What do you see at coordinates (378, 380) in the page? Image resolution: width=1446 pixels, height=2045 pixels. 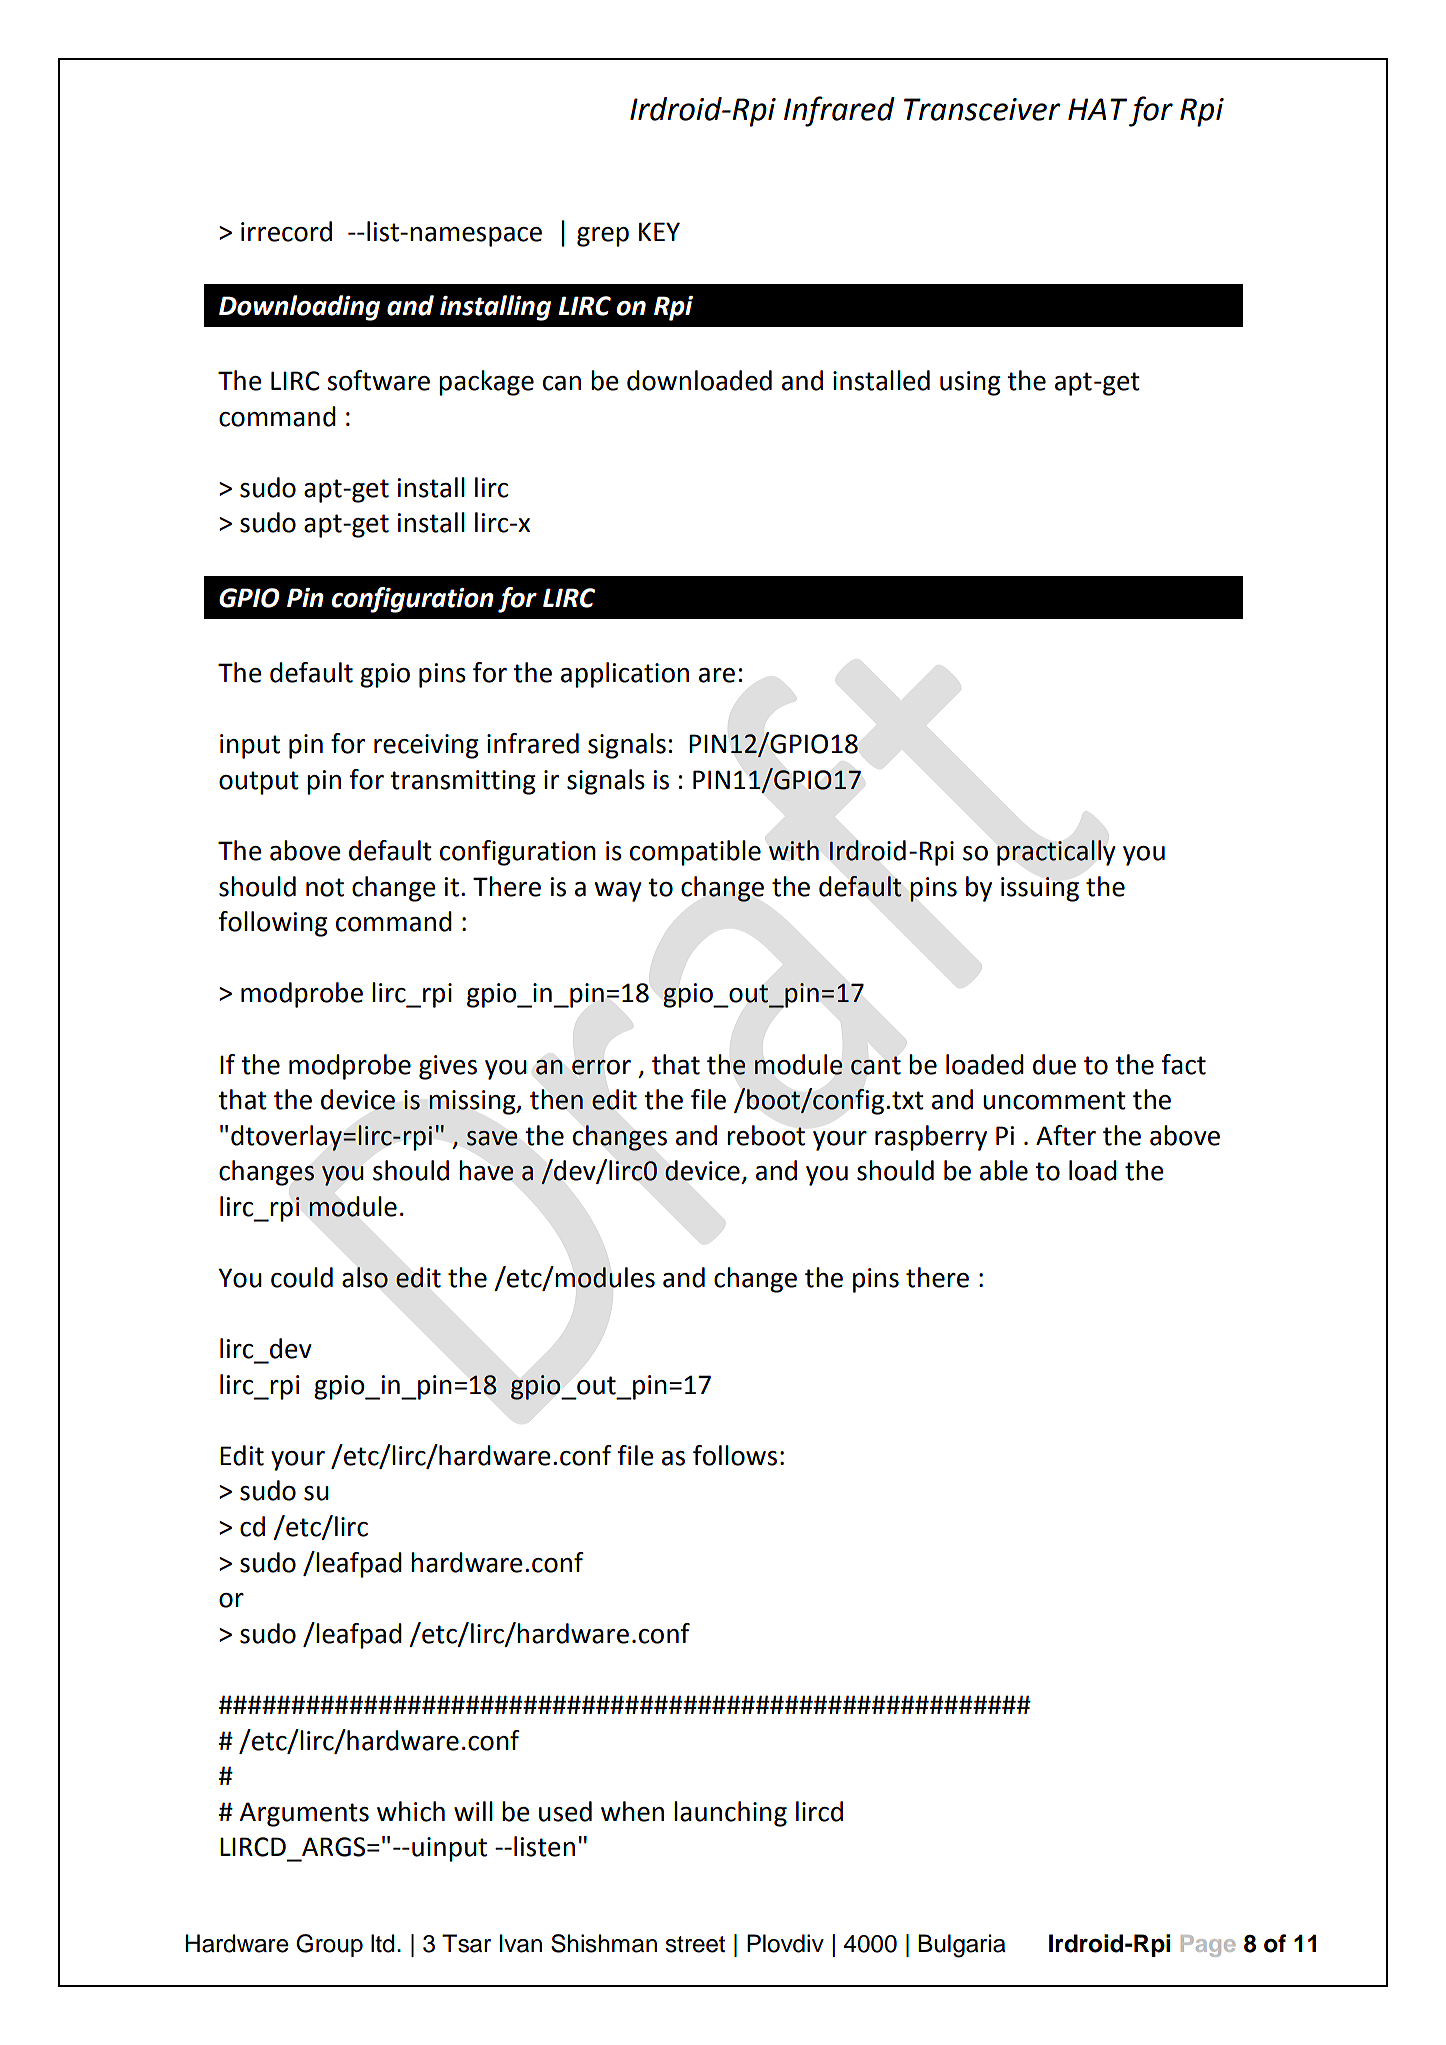 I see `software` at bounding box center [378, 380].
